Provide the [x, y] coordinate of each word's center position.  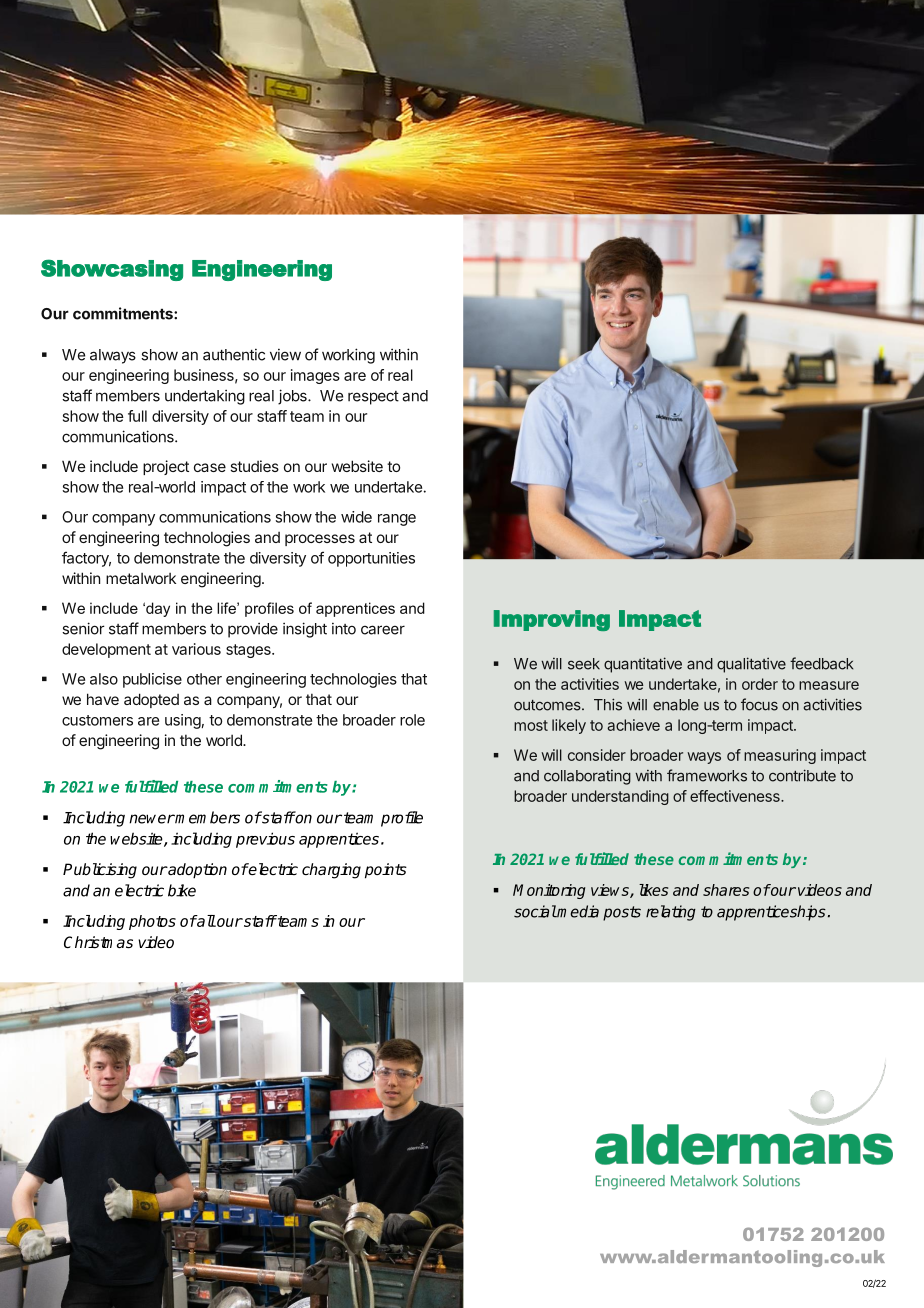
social [535, 911]
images [315, 376]
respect [373, 398]
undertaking [205, 397]
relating [671, 913]
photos [152, 922]
